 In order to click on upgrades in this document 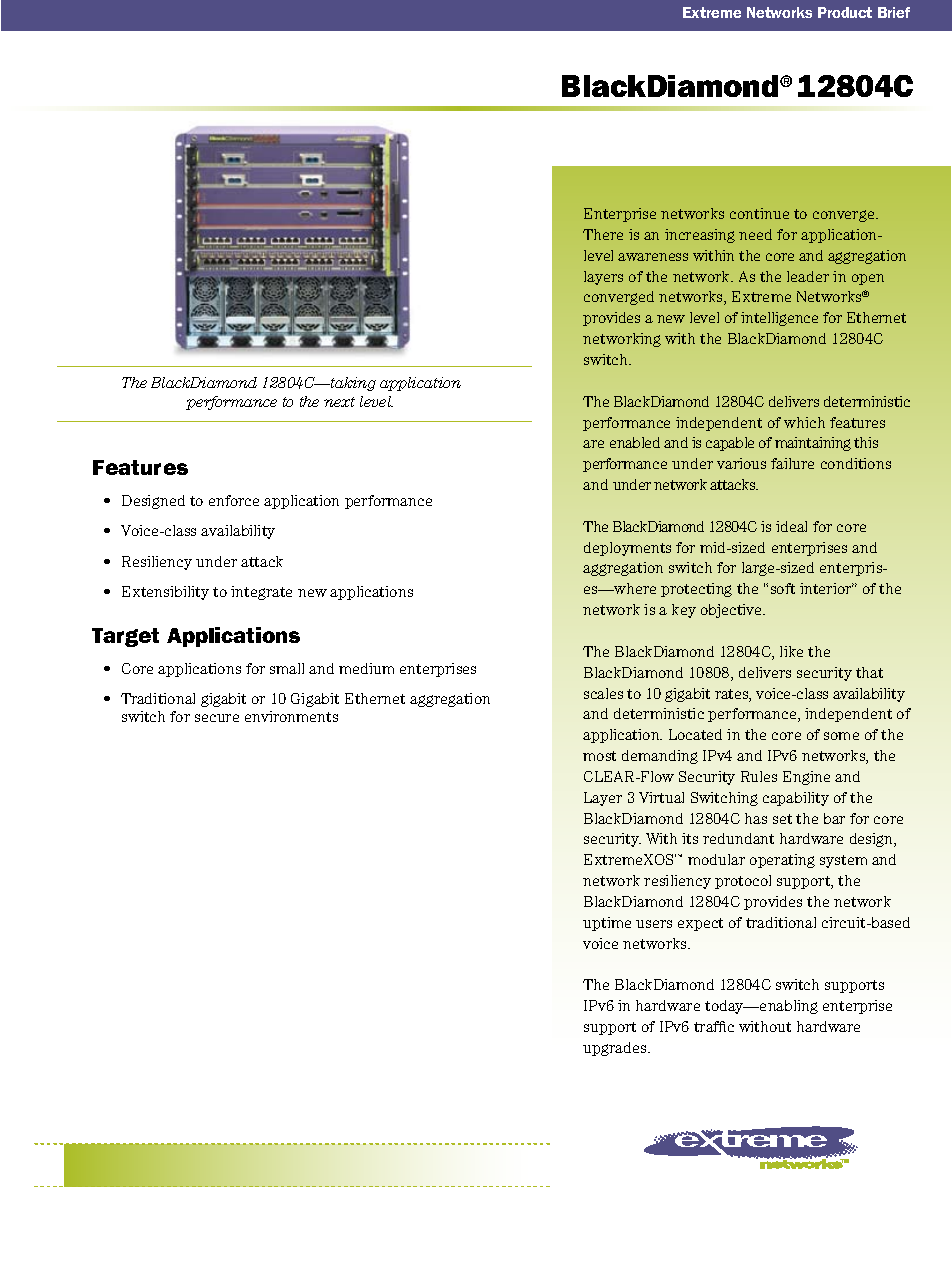, I will do `click(616, 1049)`.
